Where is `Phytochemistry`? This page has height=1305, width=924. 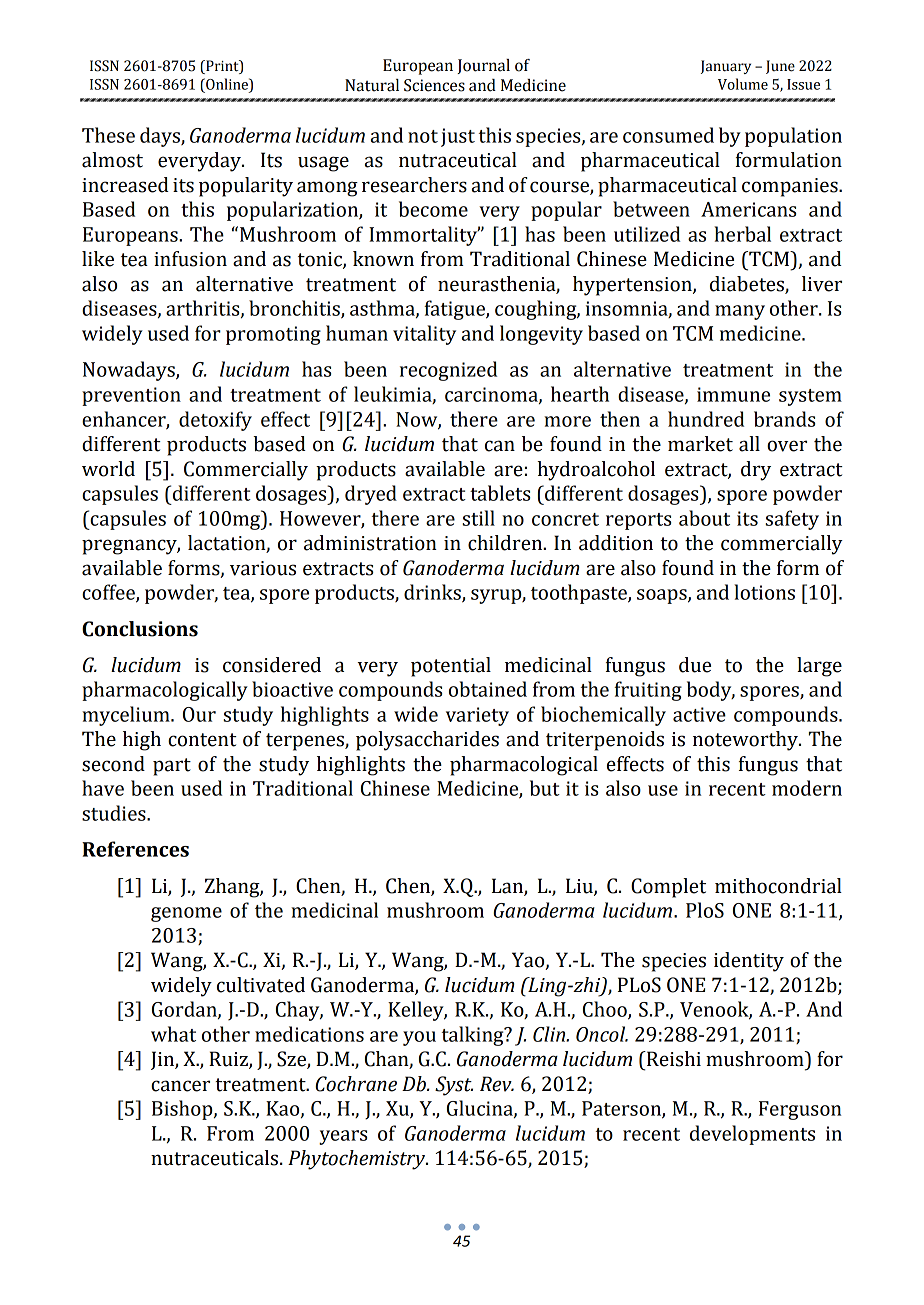 Phytochemistry is located at coordinates (357, 1160).
